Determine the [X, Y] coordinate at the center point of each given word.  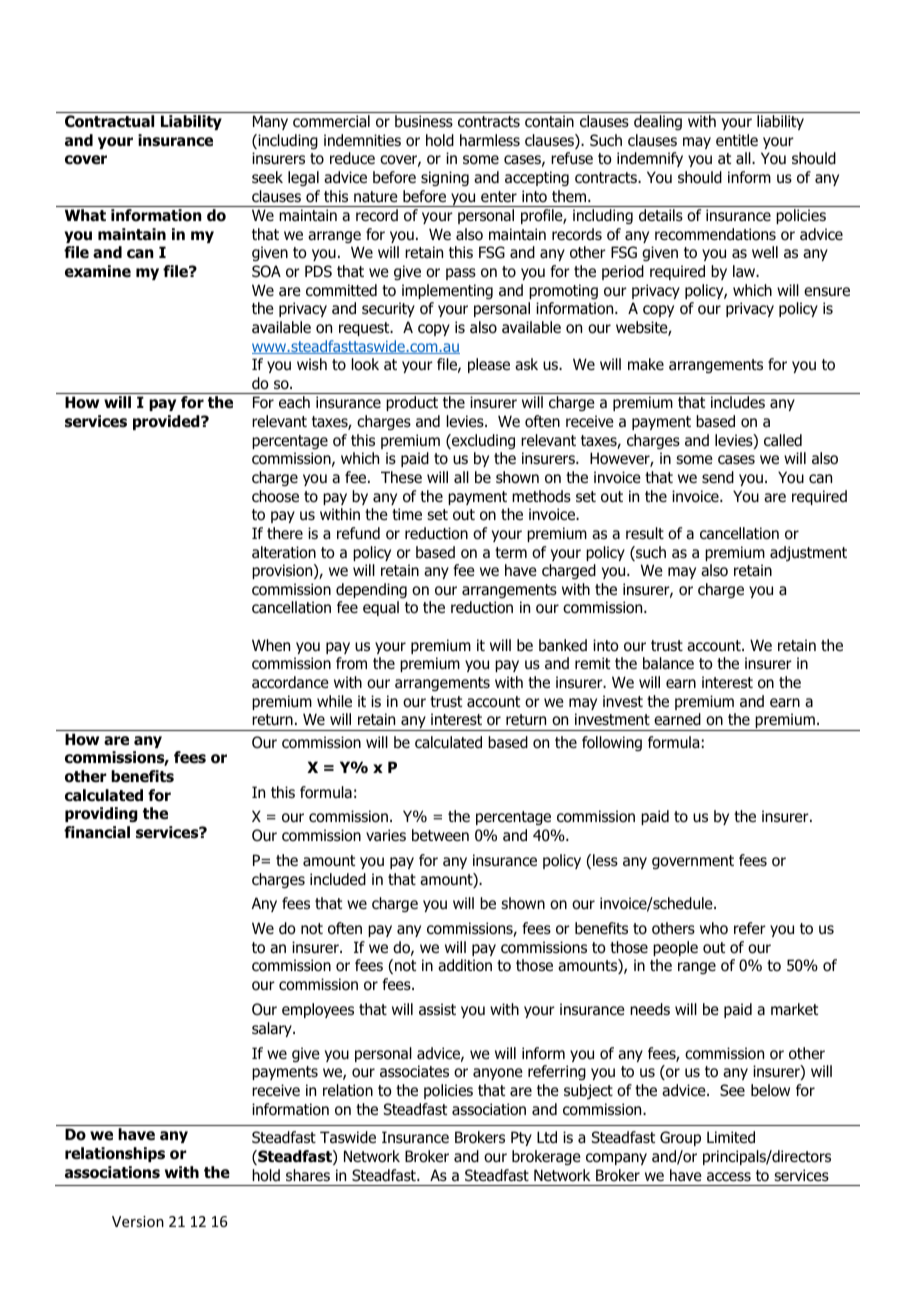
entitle [737, 140]
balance [668, 663]
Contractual [109, 121]
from [351, 663]
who [714, 928]
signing [445, 178]
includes [738, 402]
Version [138, 1221]
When [271, 645]
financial [97, 832]
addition [465, 965]
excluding [482, 441]
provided [167, 422]
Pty [521, 1138]
